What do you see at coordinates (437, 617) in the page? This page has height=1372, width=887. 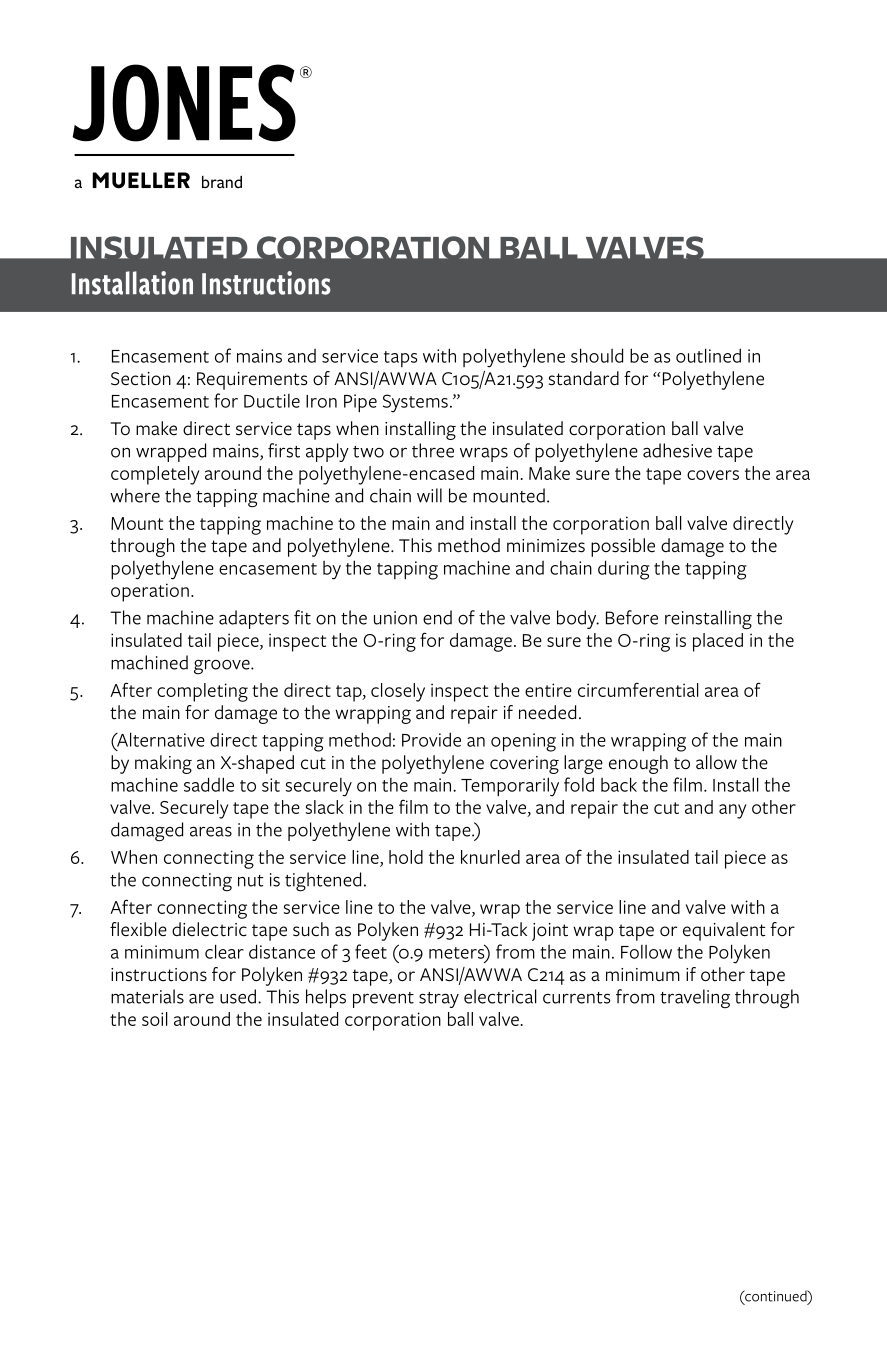 I see `end` at bounding box center [437, 617].
